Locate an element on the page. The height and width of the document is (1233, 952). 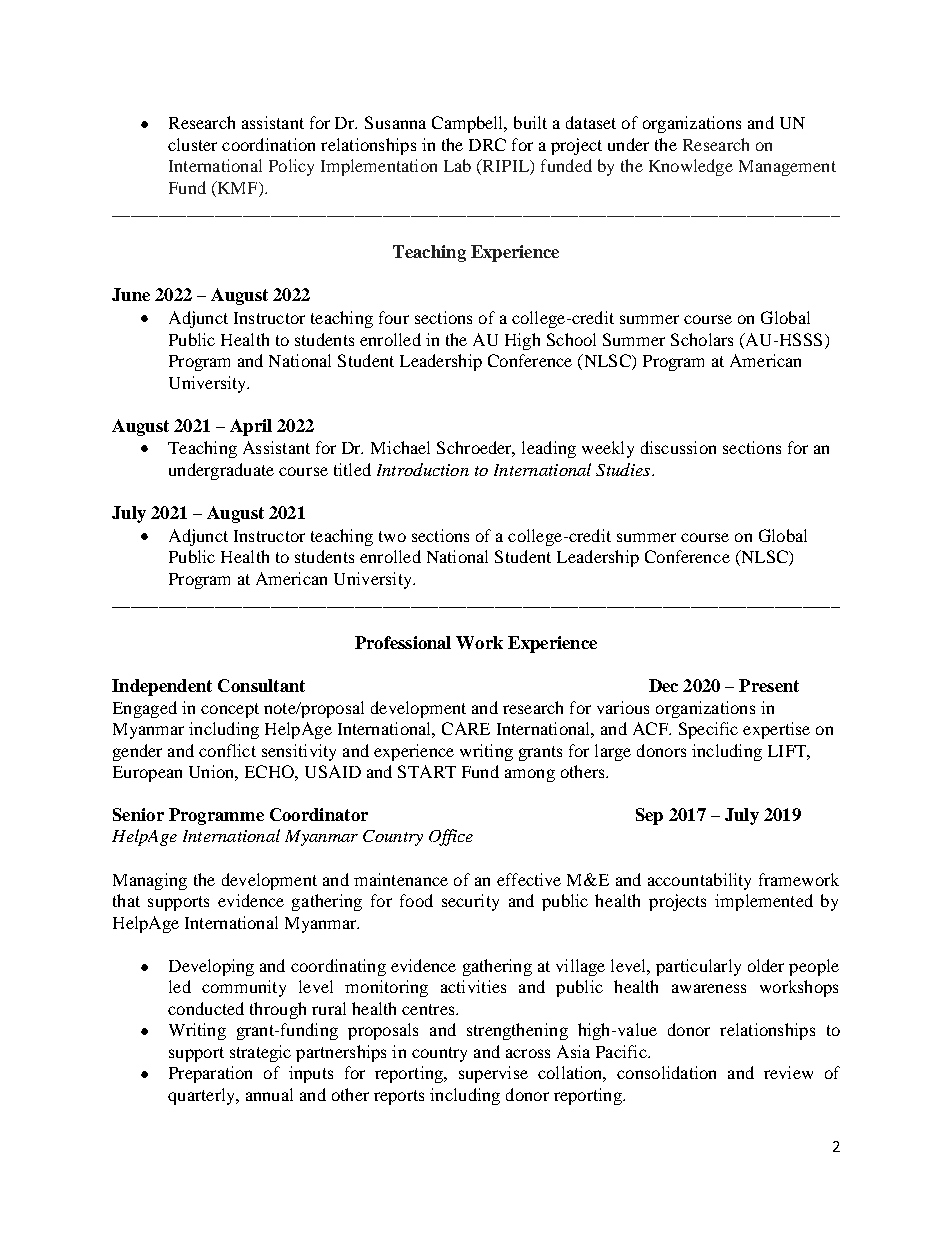
Knowledge is located at coordinates (691, 167).
